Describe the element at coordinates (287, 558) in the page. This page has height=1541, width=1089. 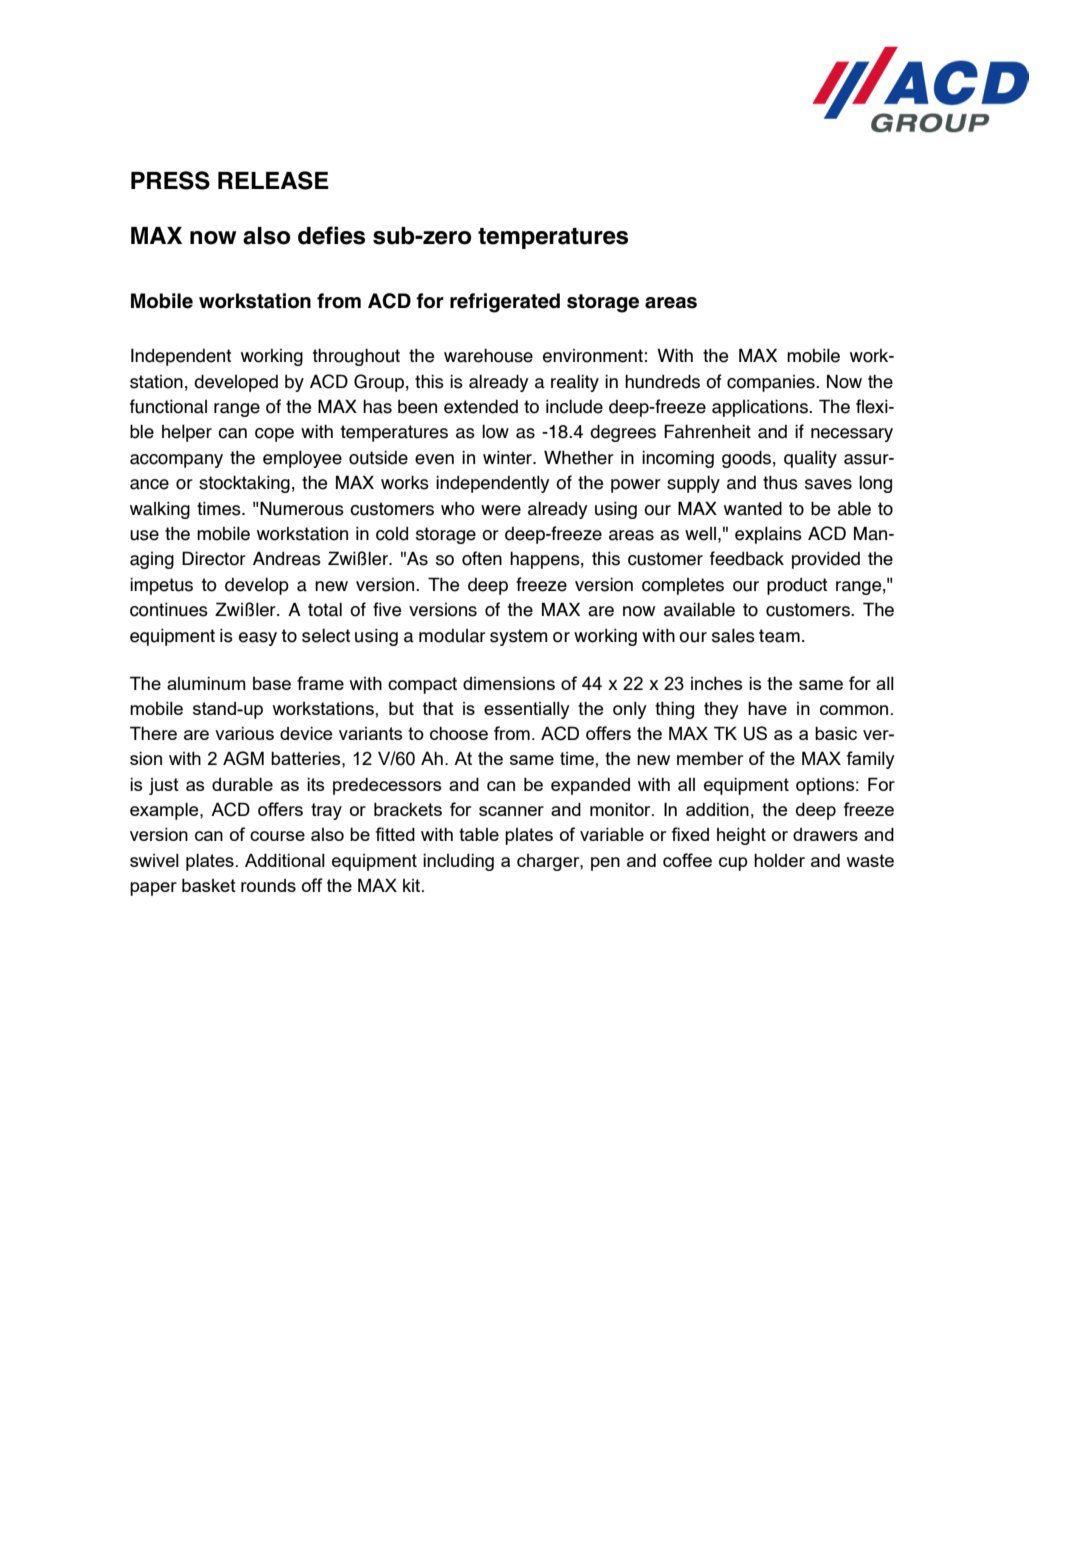
I see `Andreas` at that location.
